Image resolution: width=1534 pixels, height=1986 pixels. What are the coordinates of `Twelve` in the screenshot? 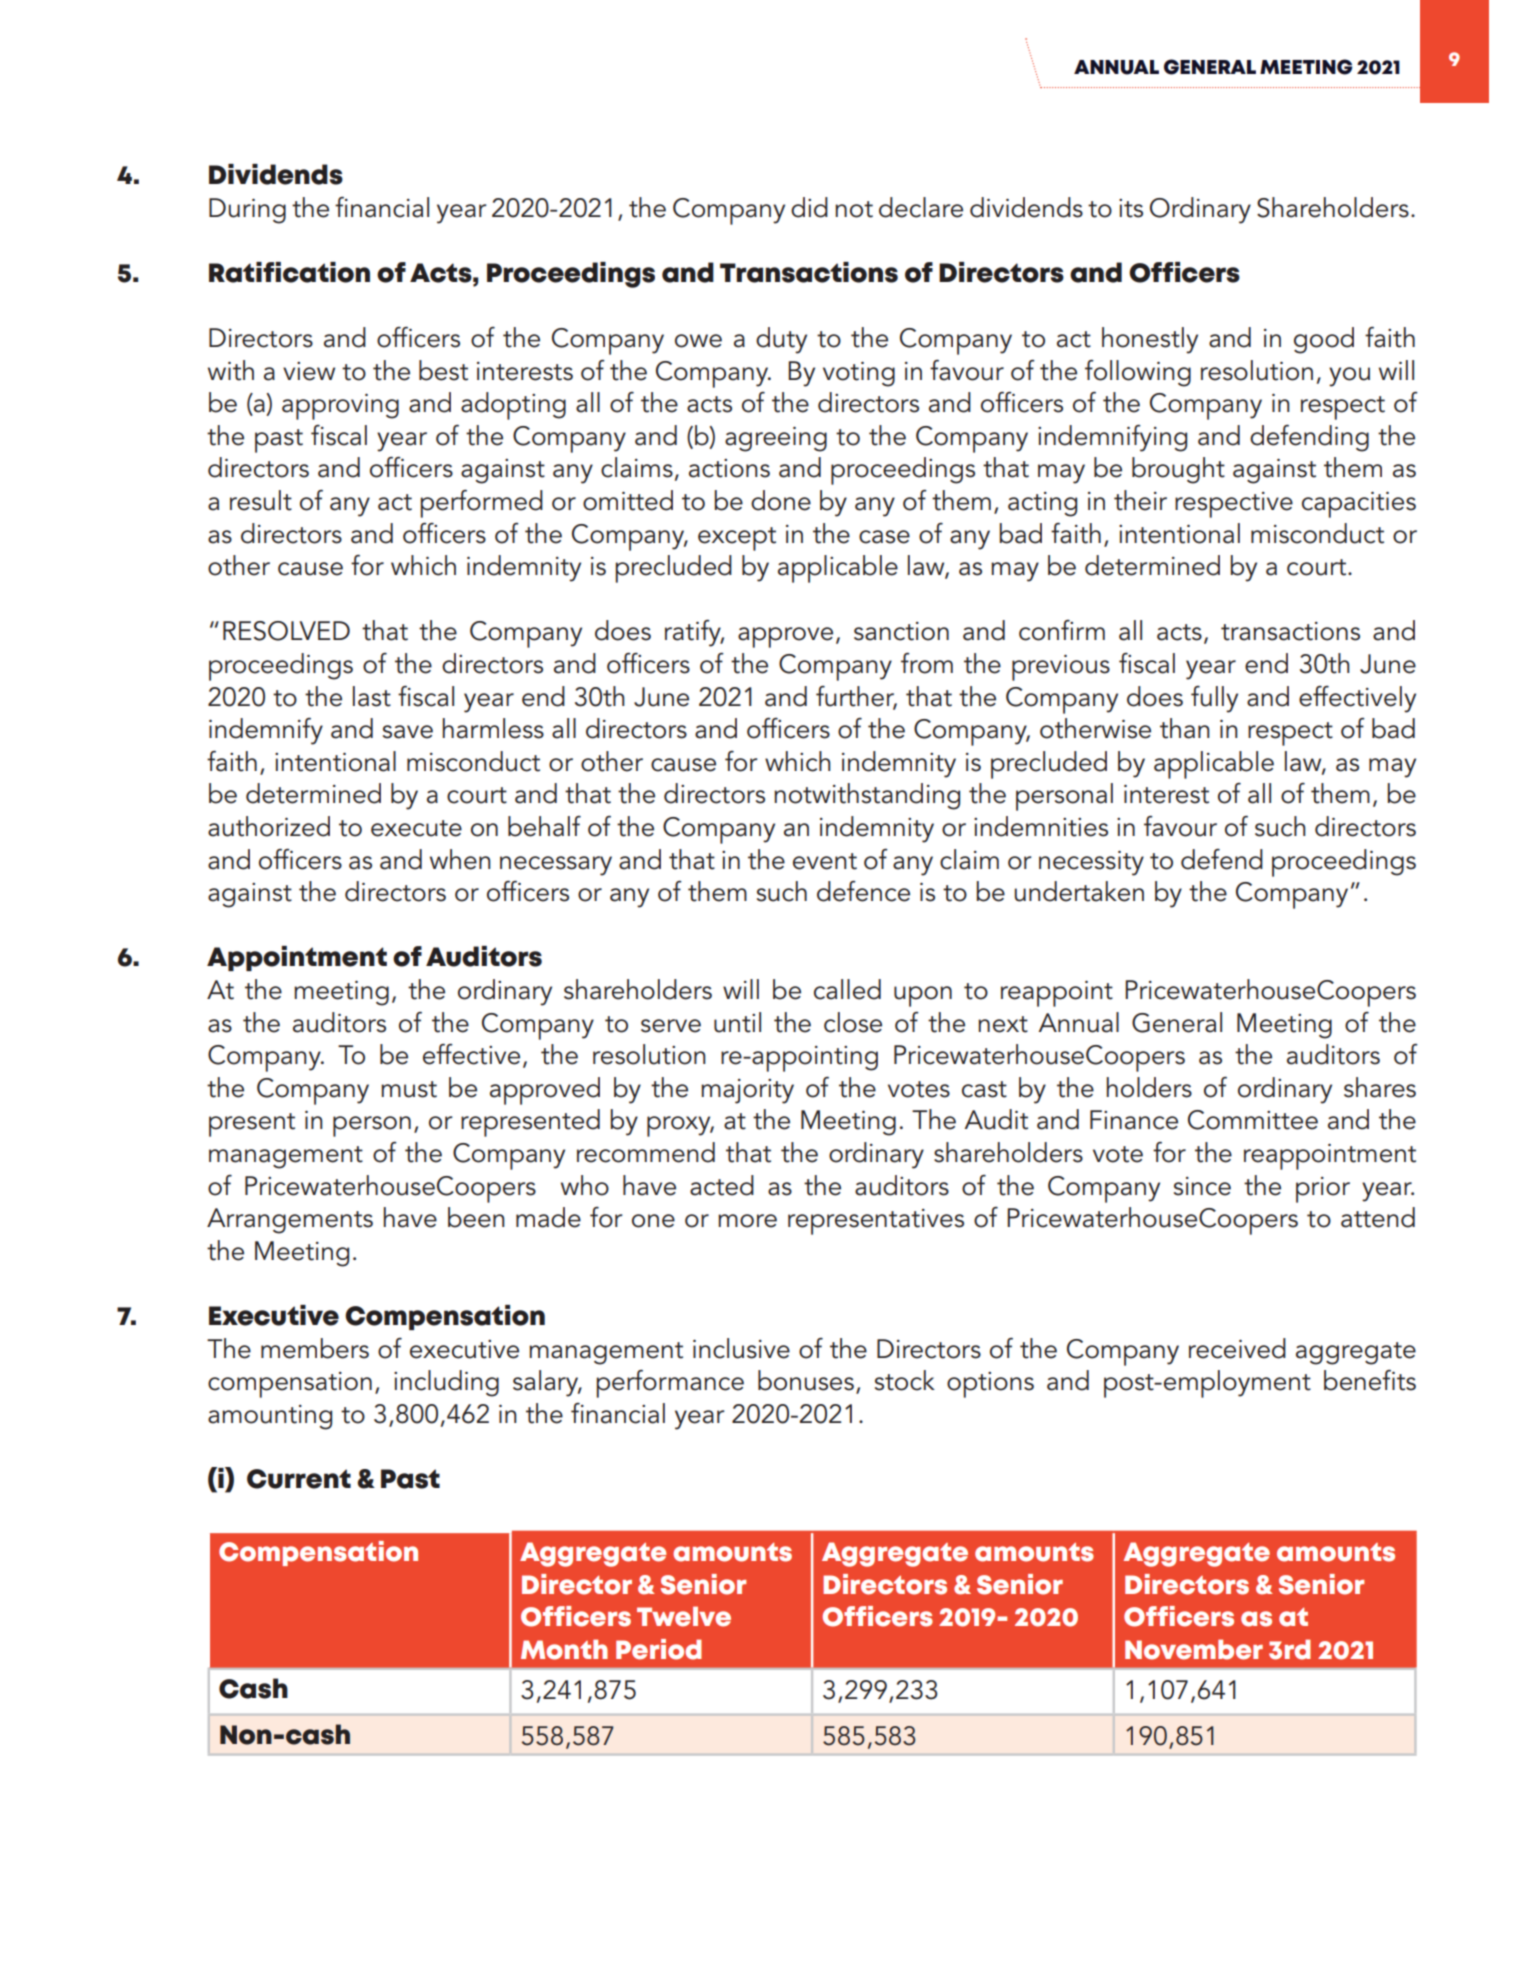 It's located at (684, 1616).
